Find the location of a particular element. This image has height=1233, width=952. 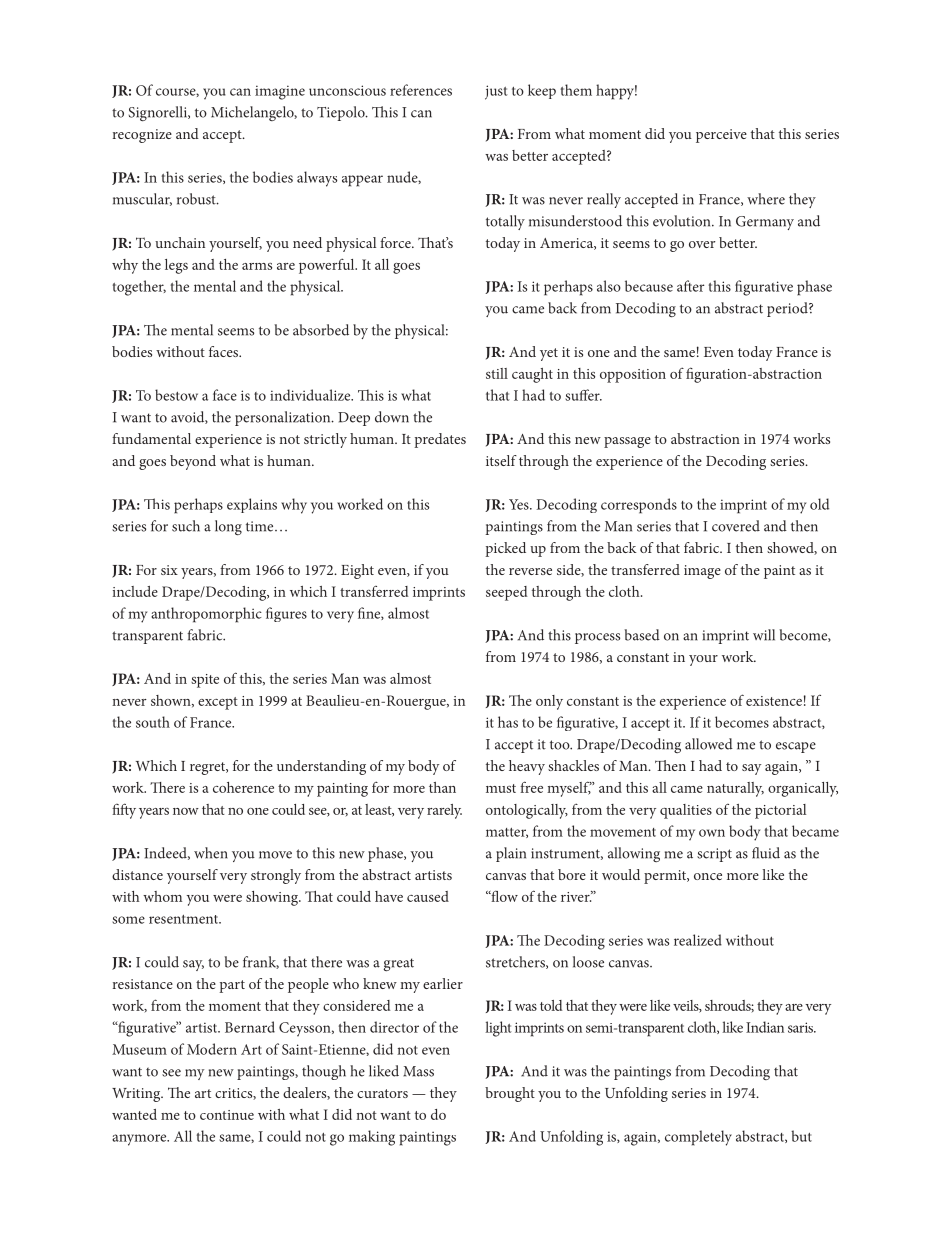

just is located at coordinates (496, 92).
